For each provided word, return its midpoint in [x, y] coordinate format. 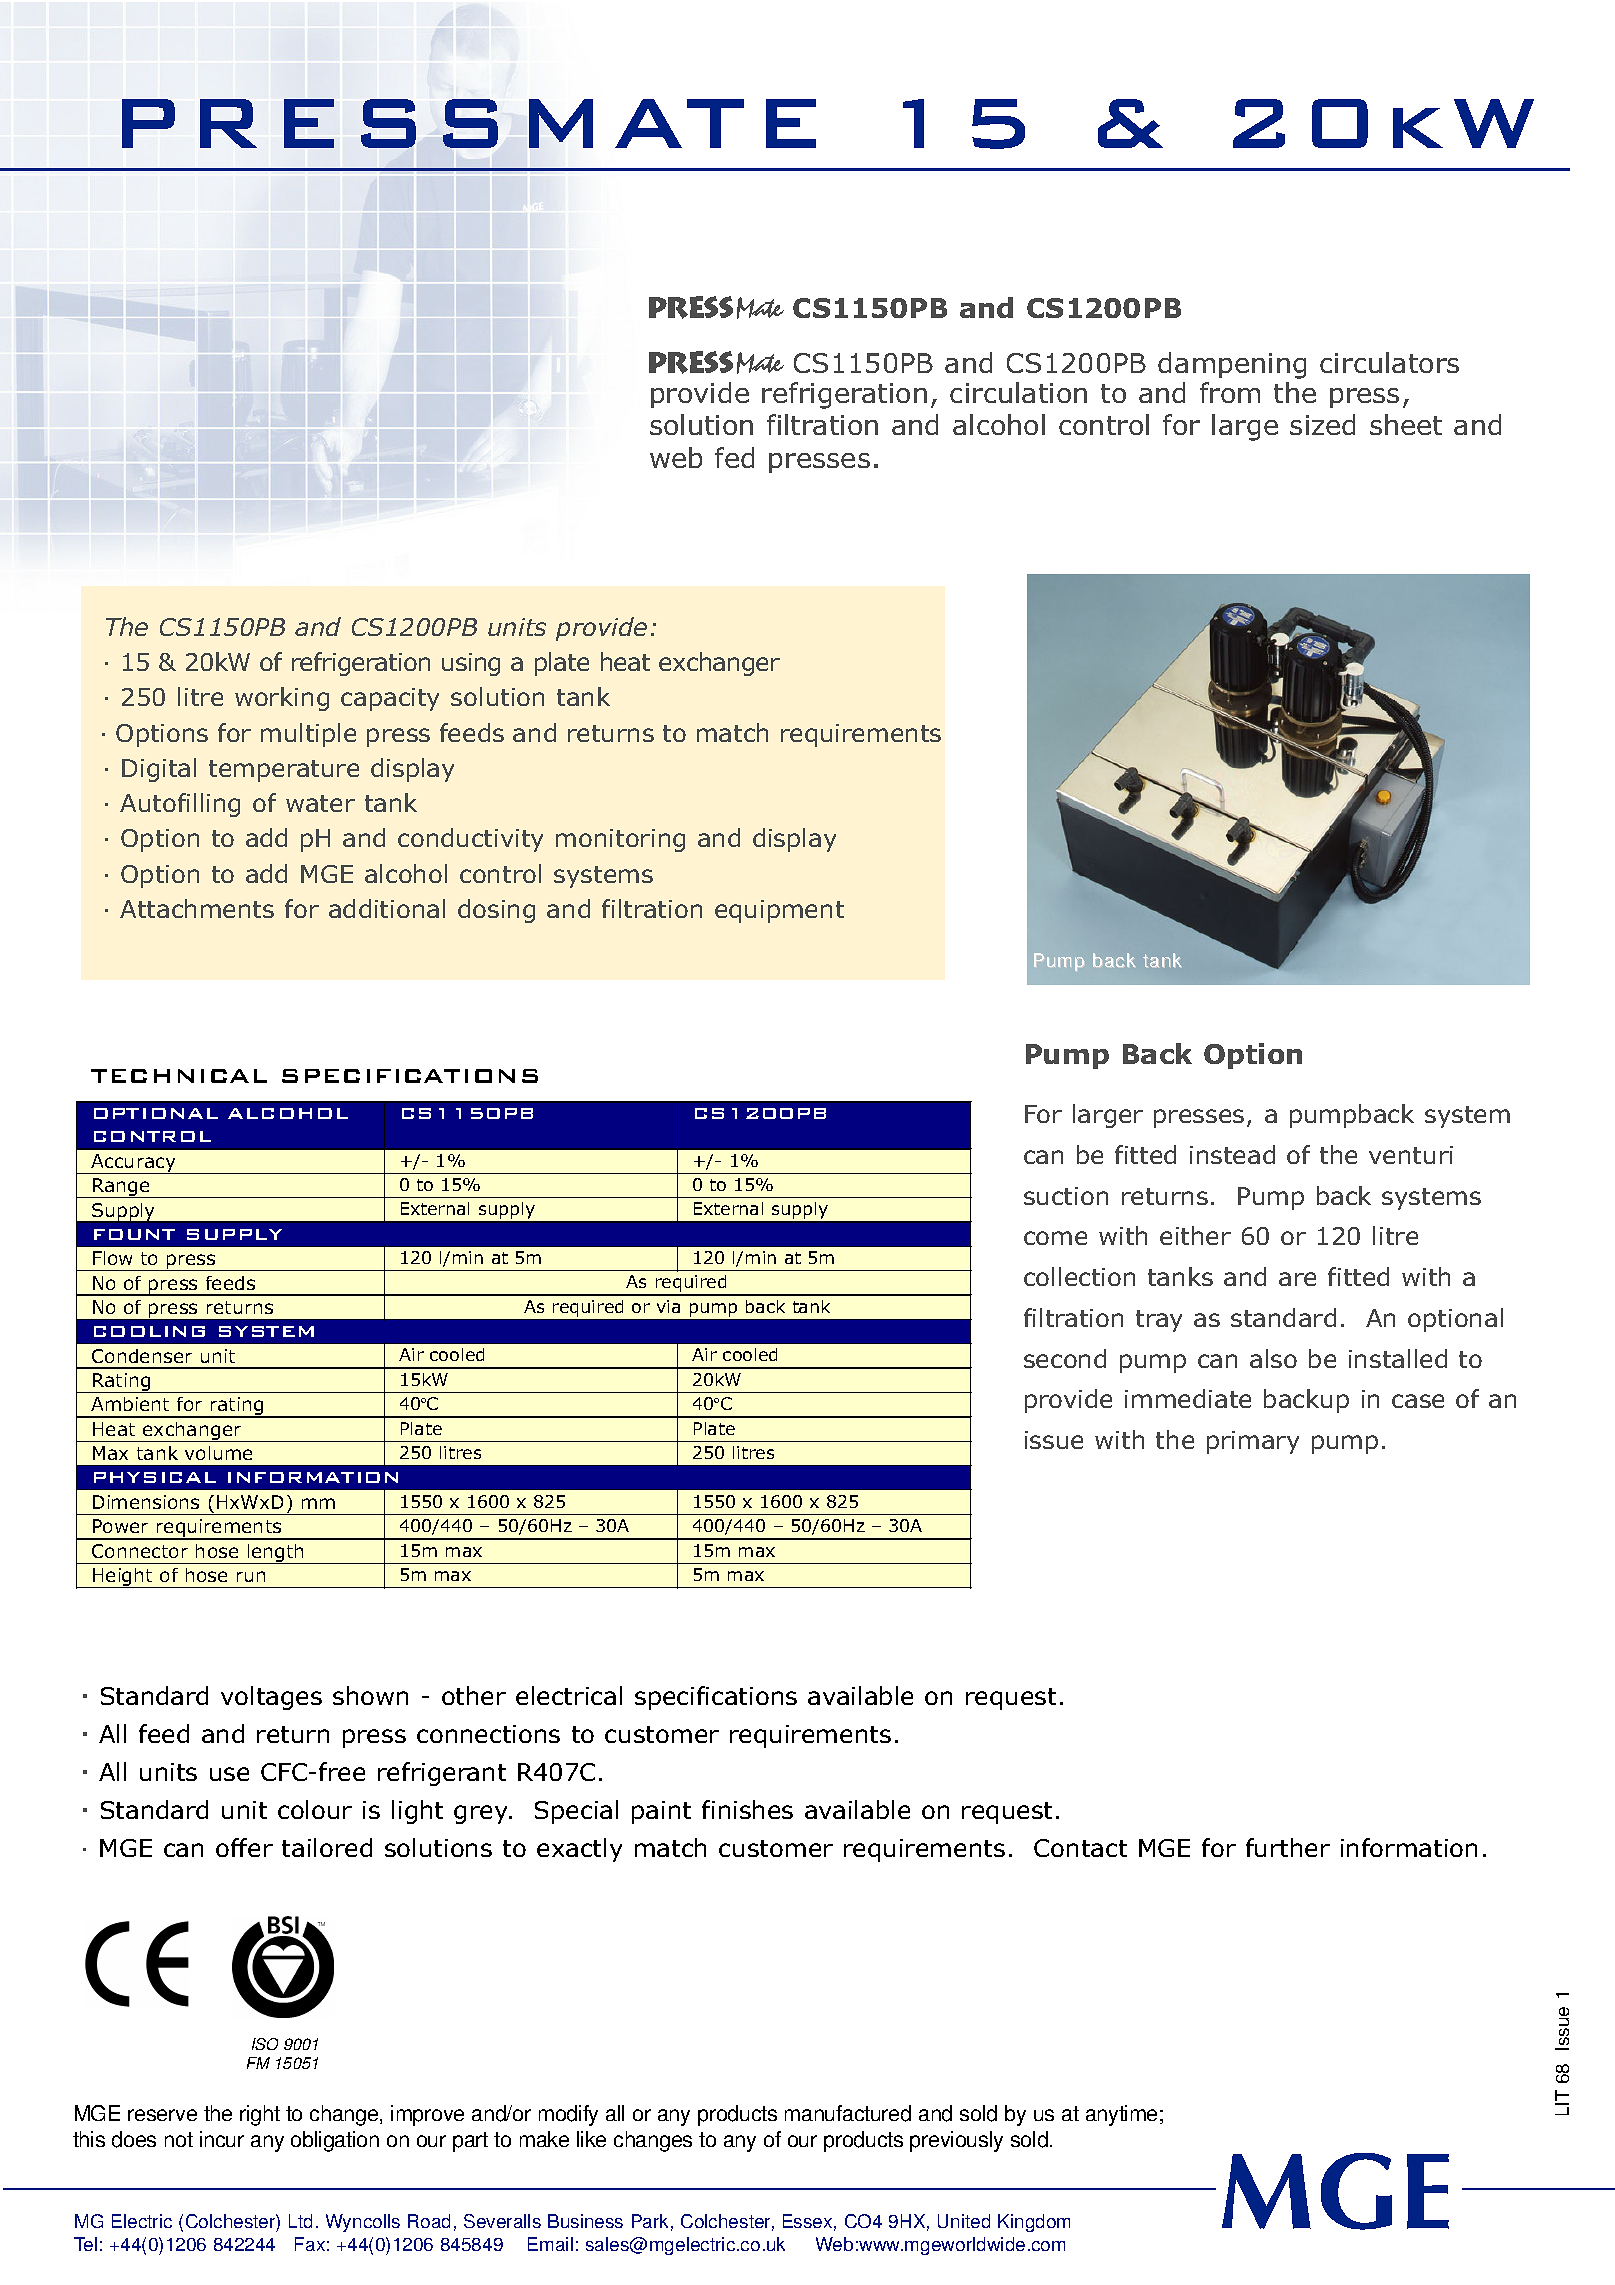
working [282, 699]
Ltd [300, 2221]
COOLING [149, 1331]
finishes [747, 1809]
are [1297, 1279]
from [1230, 392]
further [1288, 1847]
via [668, 1306]
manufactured [848, 2113]
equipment [779, 911]
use [229, 1774]
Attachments [197, 908]
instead [1232, 1154]
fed [734, 457]
